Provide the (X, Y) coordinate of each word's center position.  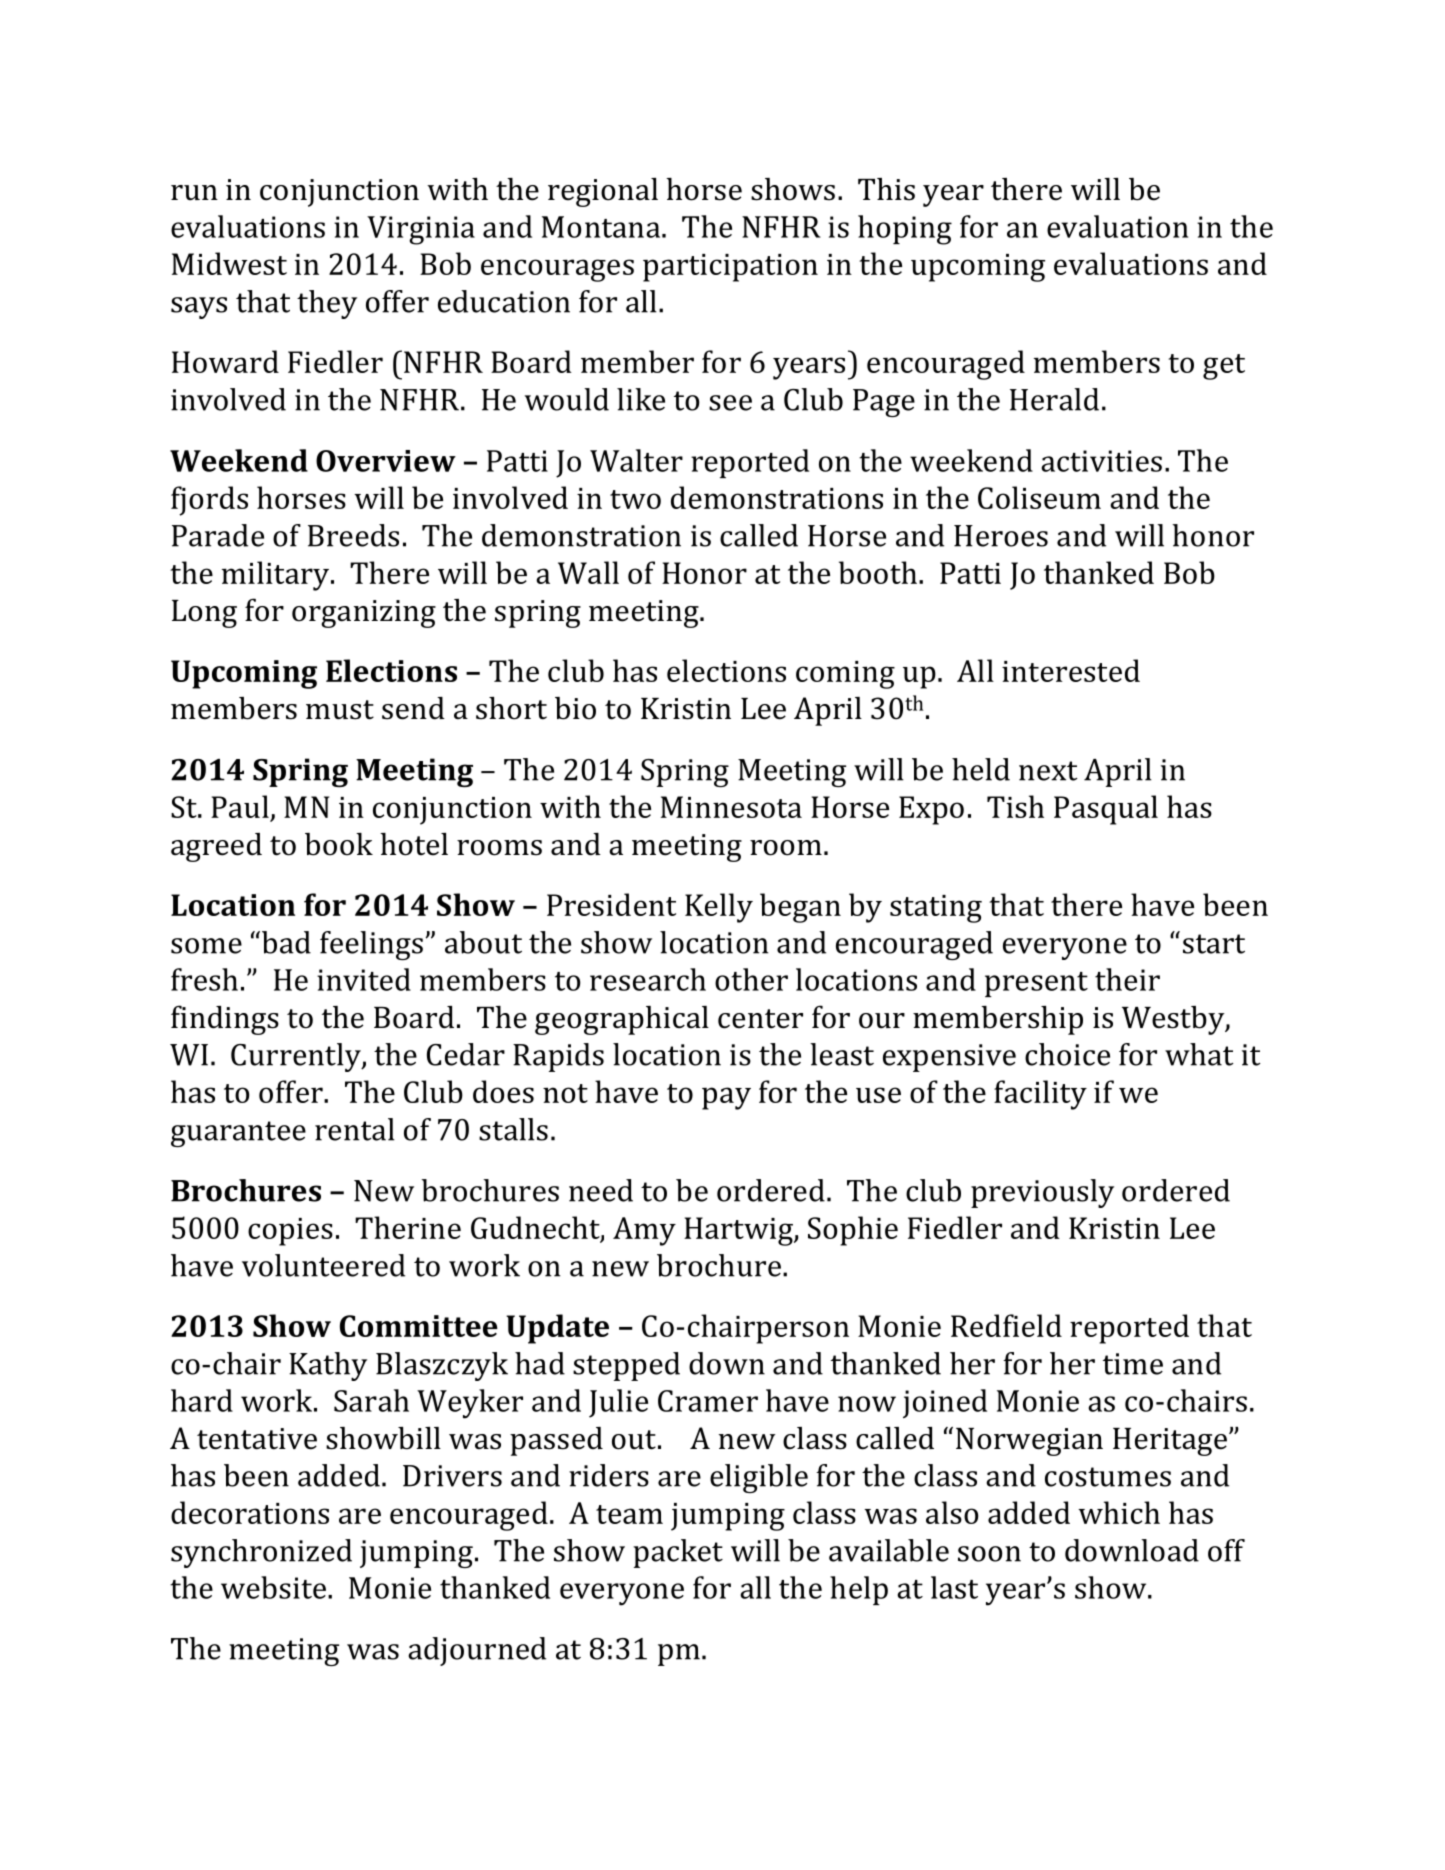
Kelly (719, 908)
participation (730, 268)
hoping (905, 230)
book (339, 844)
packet (678, 1553)
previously (1042, 1193)
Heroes (1001, 536)
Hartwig (739, 1231)
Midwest (229, 263)
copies (290, 1232)
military (275, 576)
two (635, 499)
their (1127, 979)
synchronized (261, 1553)
